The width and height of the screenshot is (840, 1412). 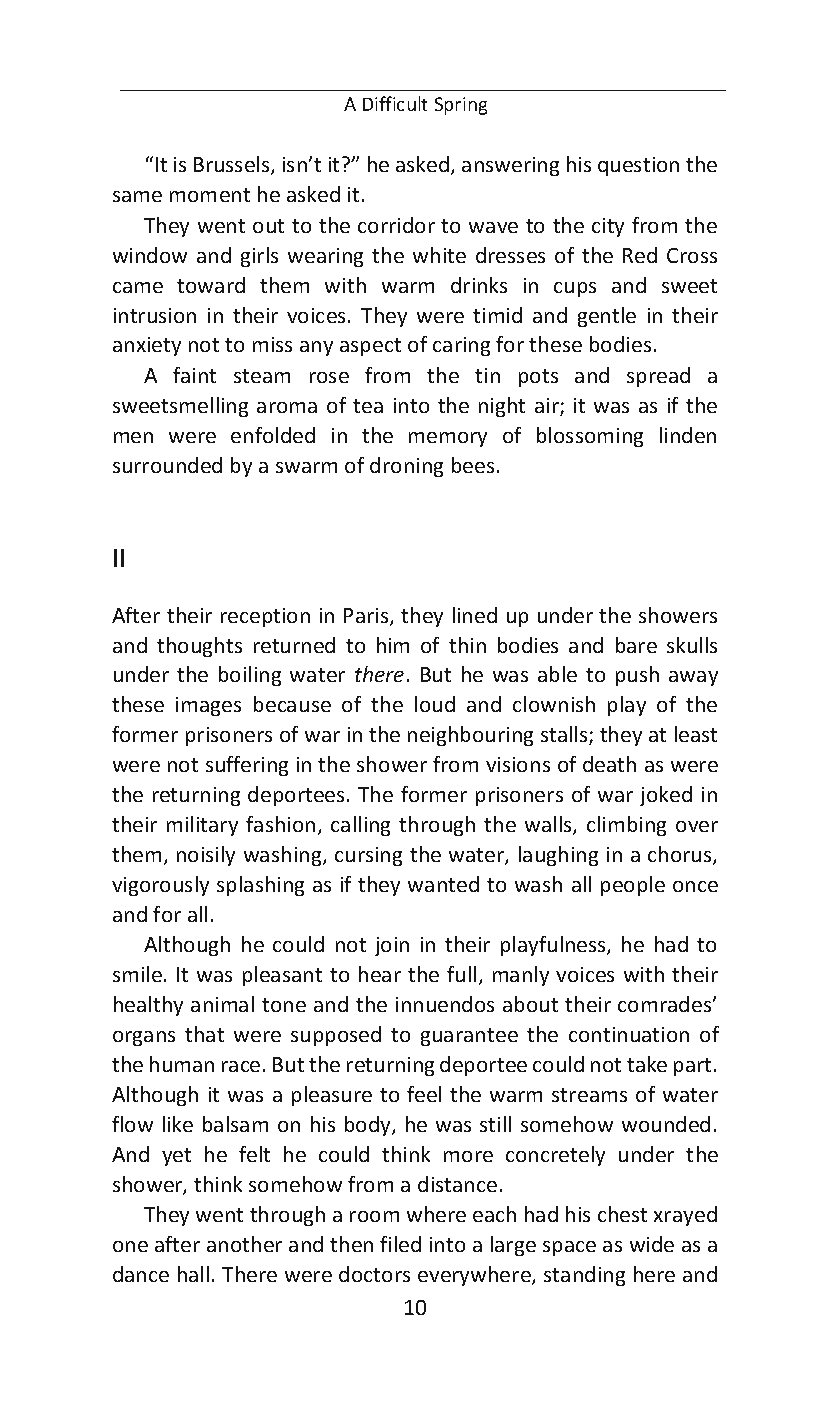 What do you see at coordinates (395, 103) in the screenshot?
I see `Difficult` at bounding box center [395, 103].
